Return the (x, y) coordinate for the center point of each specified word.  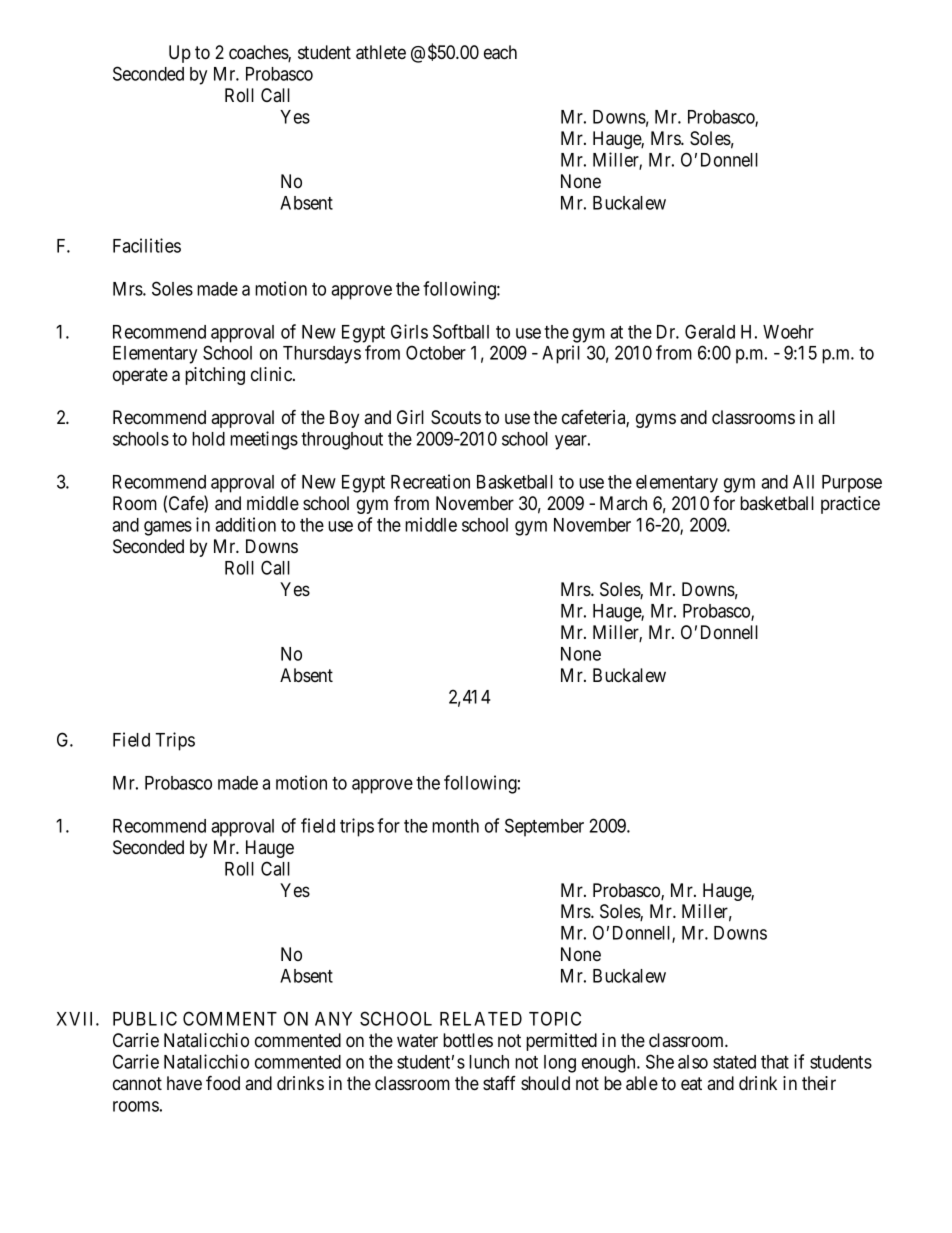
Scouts (456, 417)
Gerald (710, 331)
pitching (215, 376)
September (544, 827)
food (223, 1083)
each (500, 52)
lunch (489, 1062)
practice (850, 505)
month (455, 826)
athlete (381, 52)
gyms (656, 420)
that (775, 1062)
